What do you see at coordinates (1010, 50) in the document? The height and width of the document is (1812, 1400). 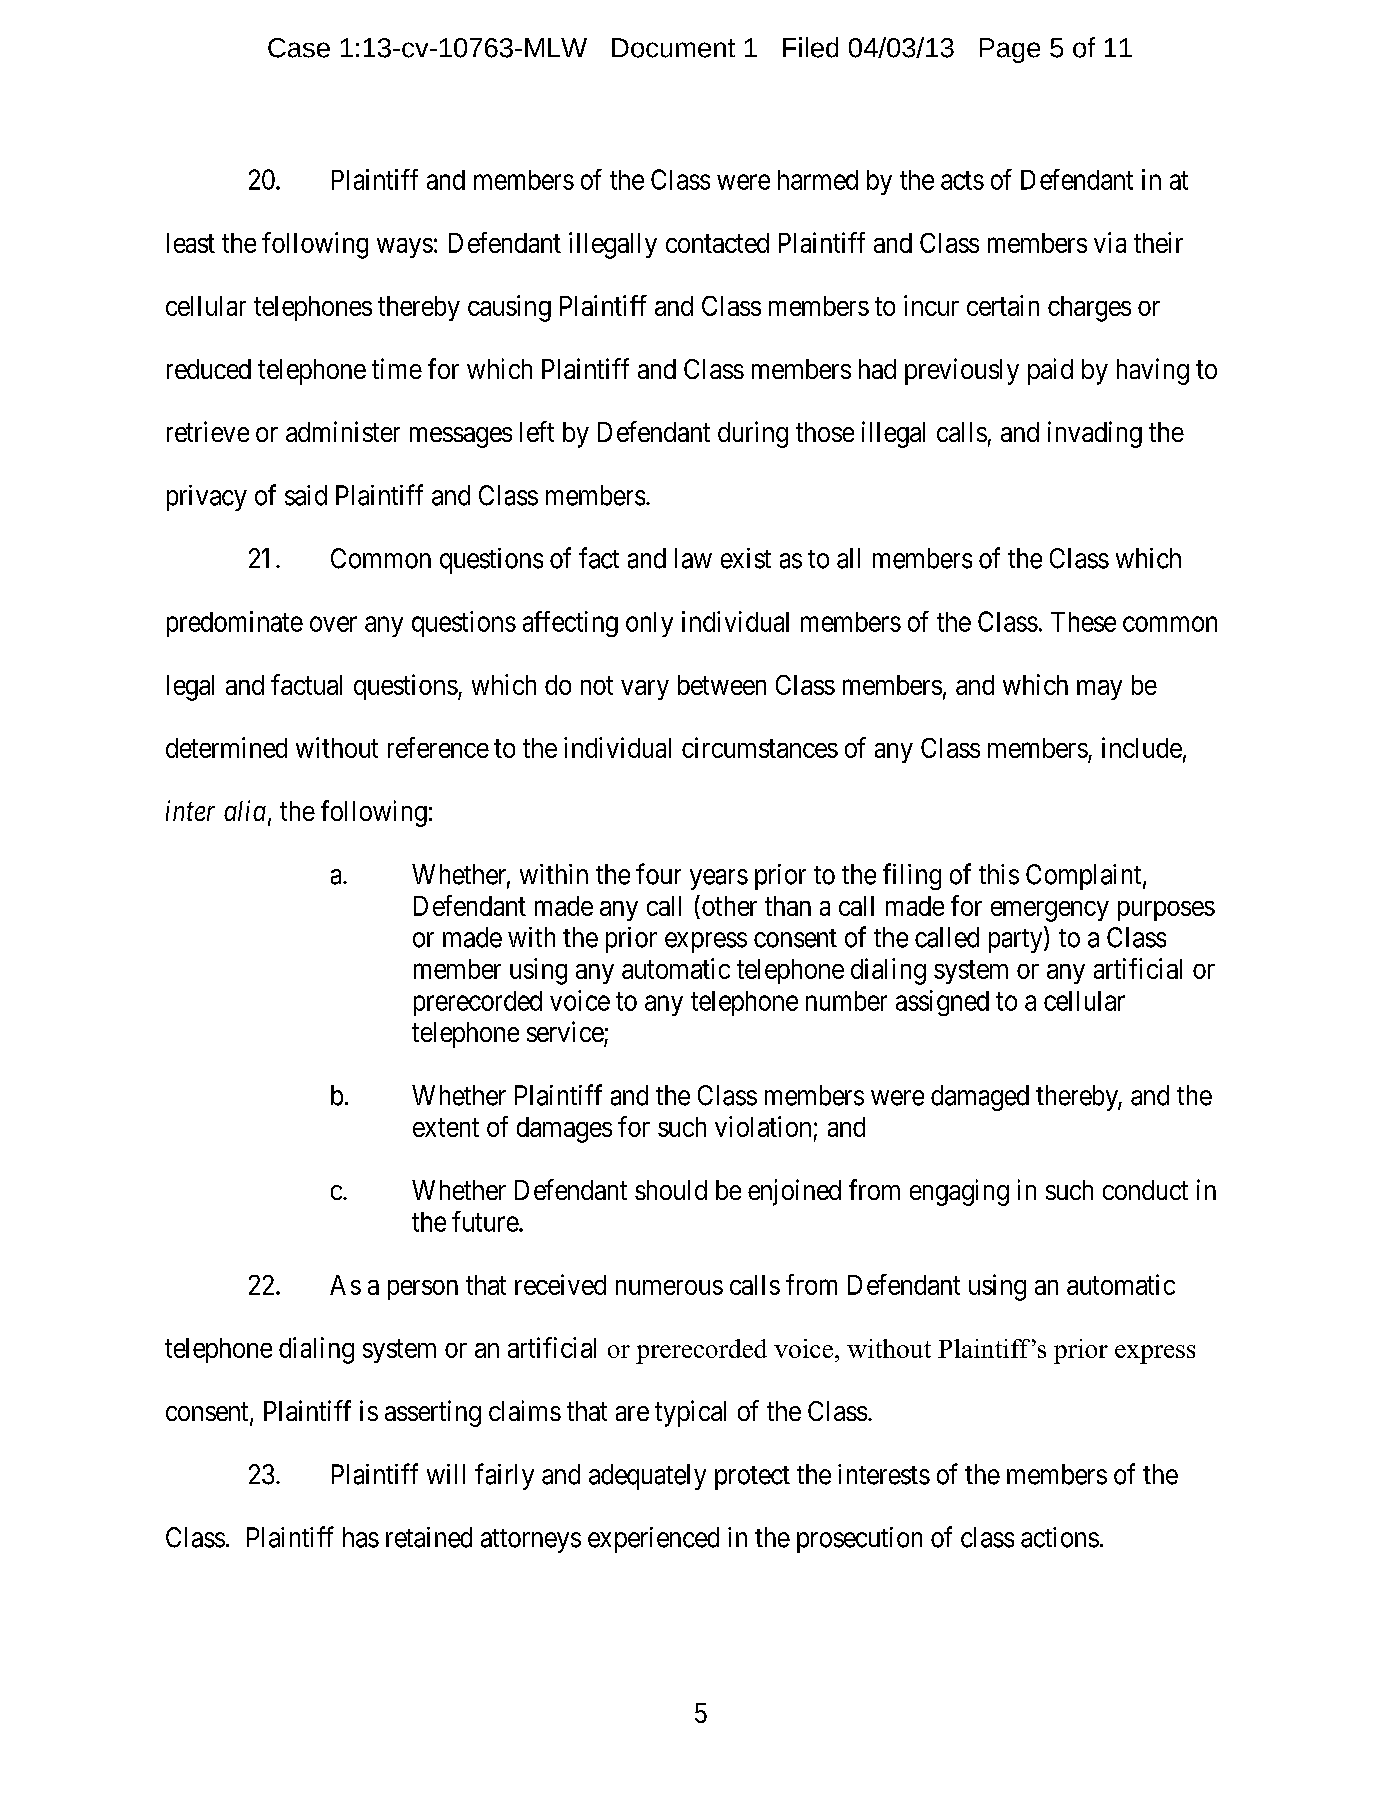 I see `Page` at bounding box center [1010, 50].
